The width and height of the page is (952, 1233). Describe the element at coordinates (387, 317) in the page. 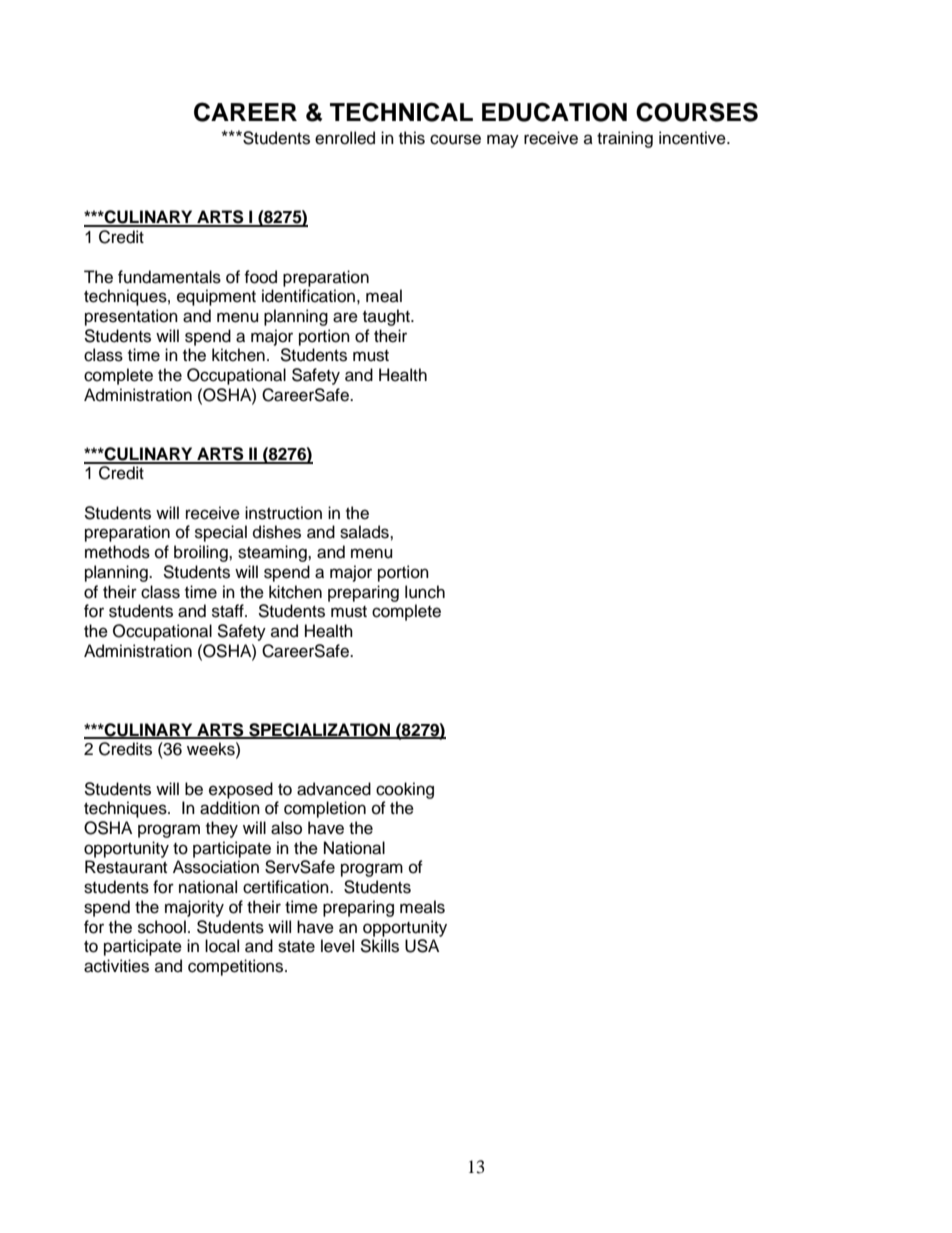

I see `taught` at that location.
